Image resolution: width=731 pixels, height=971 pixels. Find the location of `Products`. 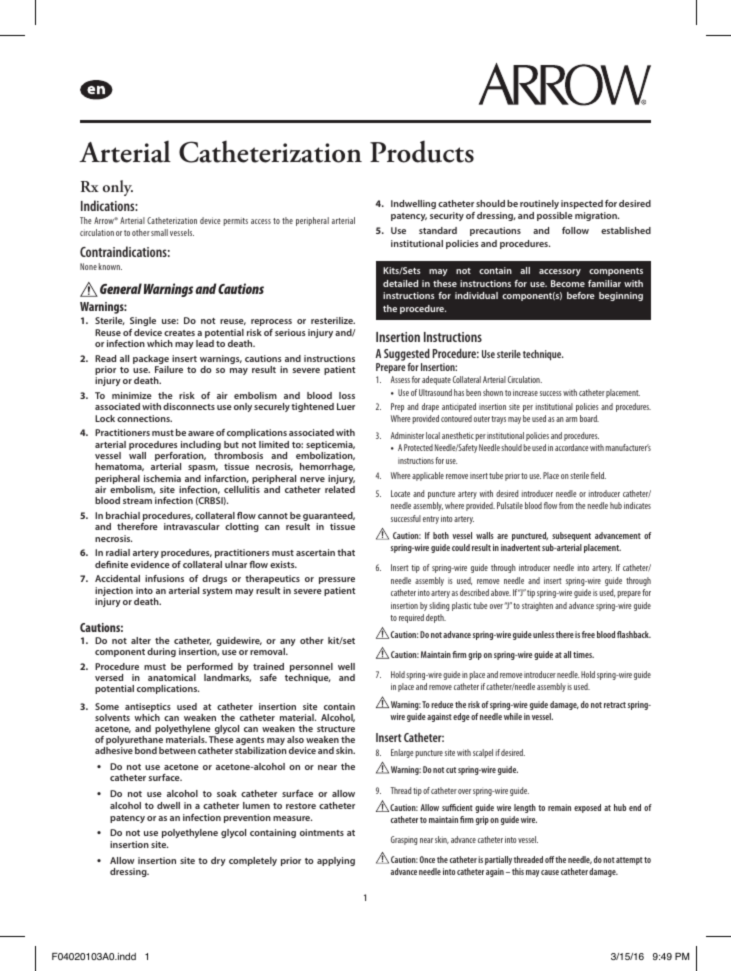

Products is located at coordinates (422, 151).
